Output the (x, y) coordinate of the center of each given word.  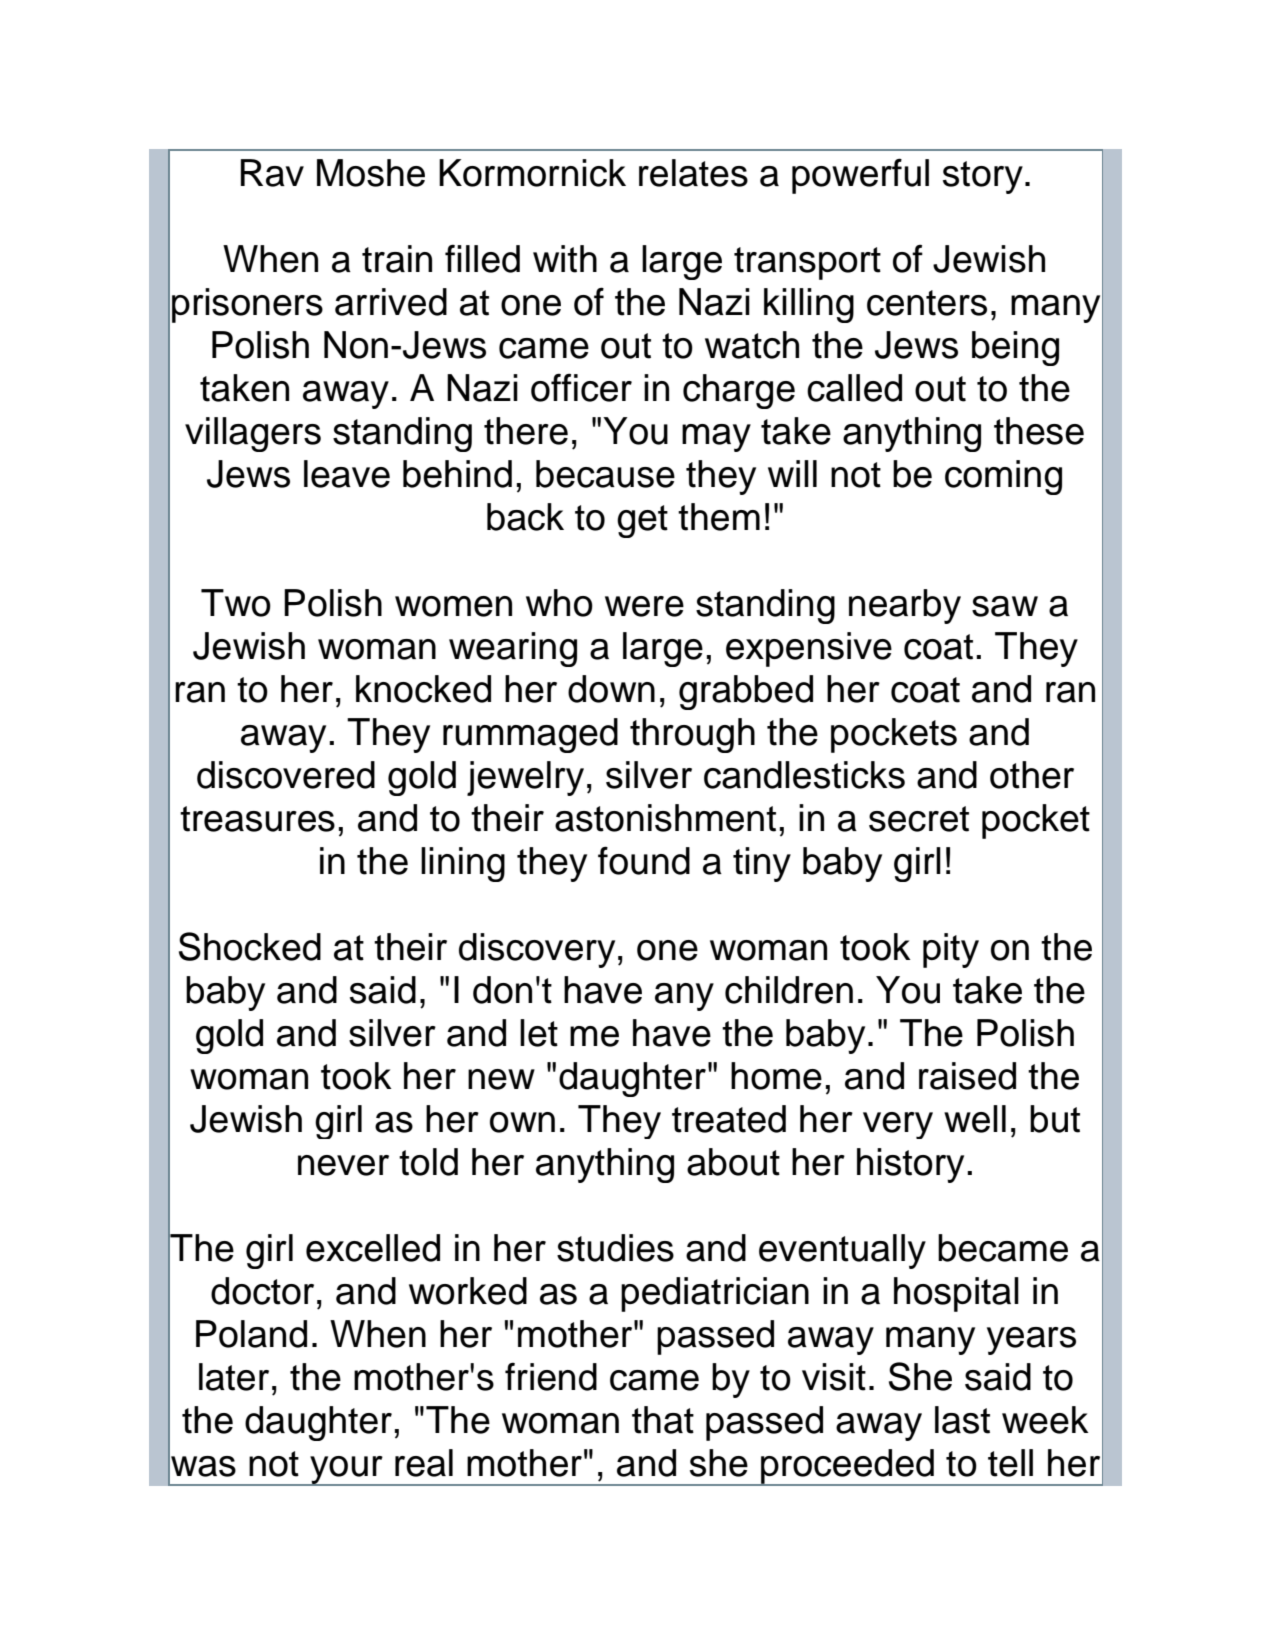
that (663, 1420)
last (962, 1420)
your (346, 1471)
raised (967, 1076)
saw (1005, 606)
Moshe (371, 173)
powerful (860, 176)
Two (236, 603)
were (644, 606)
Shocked (250, 946)
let (539, 1033)
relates (693, 173)
